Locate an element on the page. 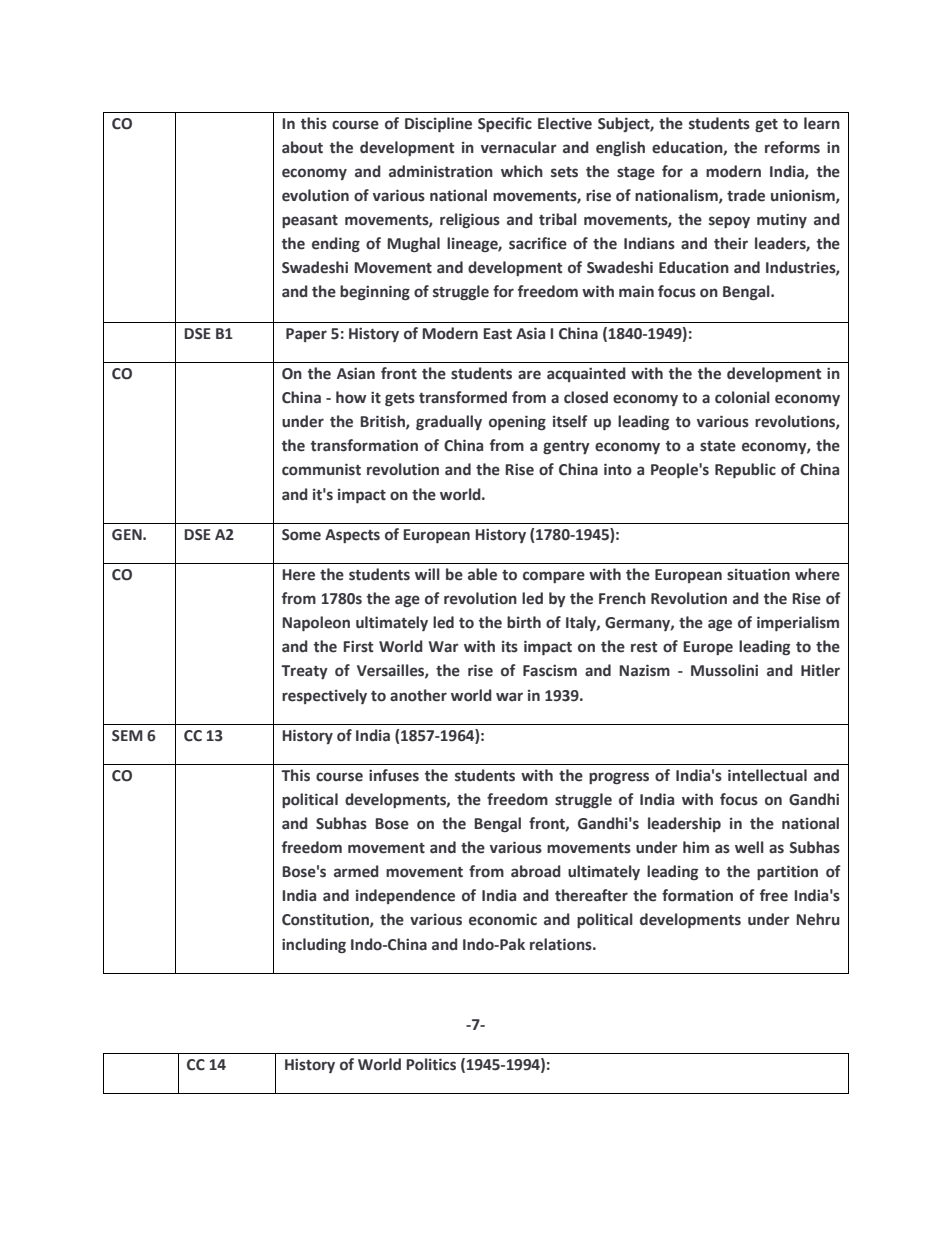  Nehru is located at coordinates (818, 919).
